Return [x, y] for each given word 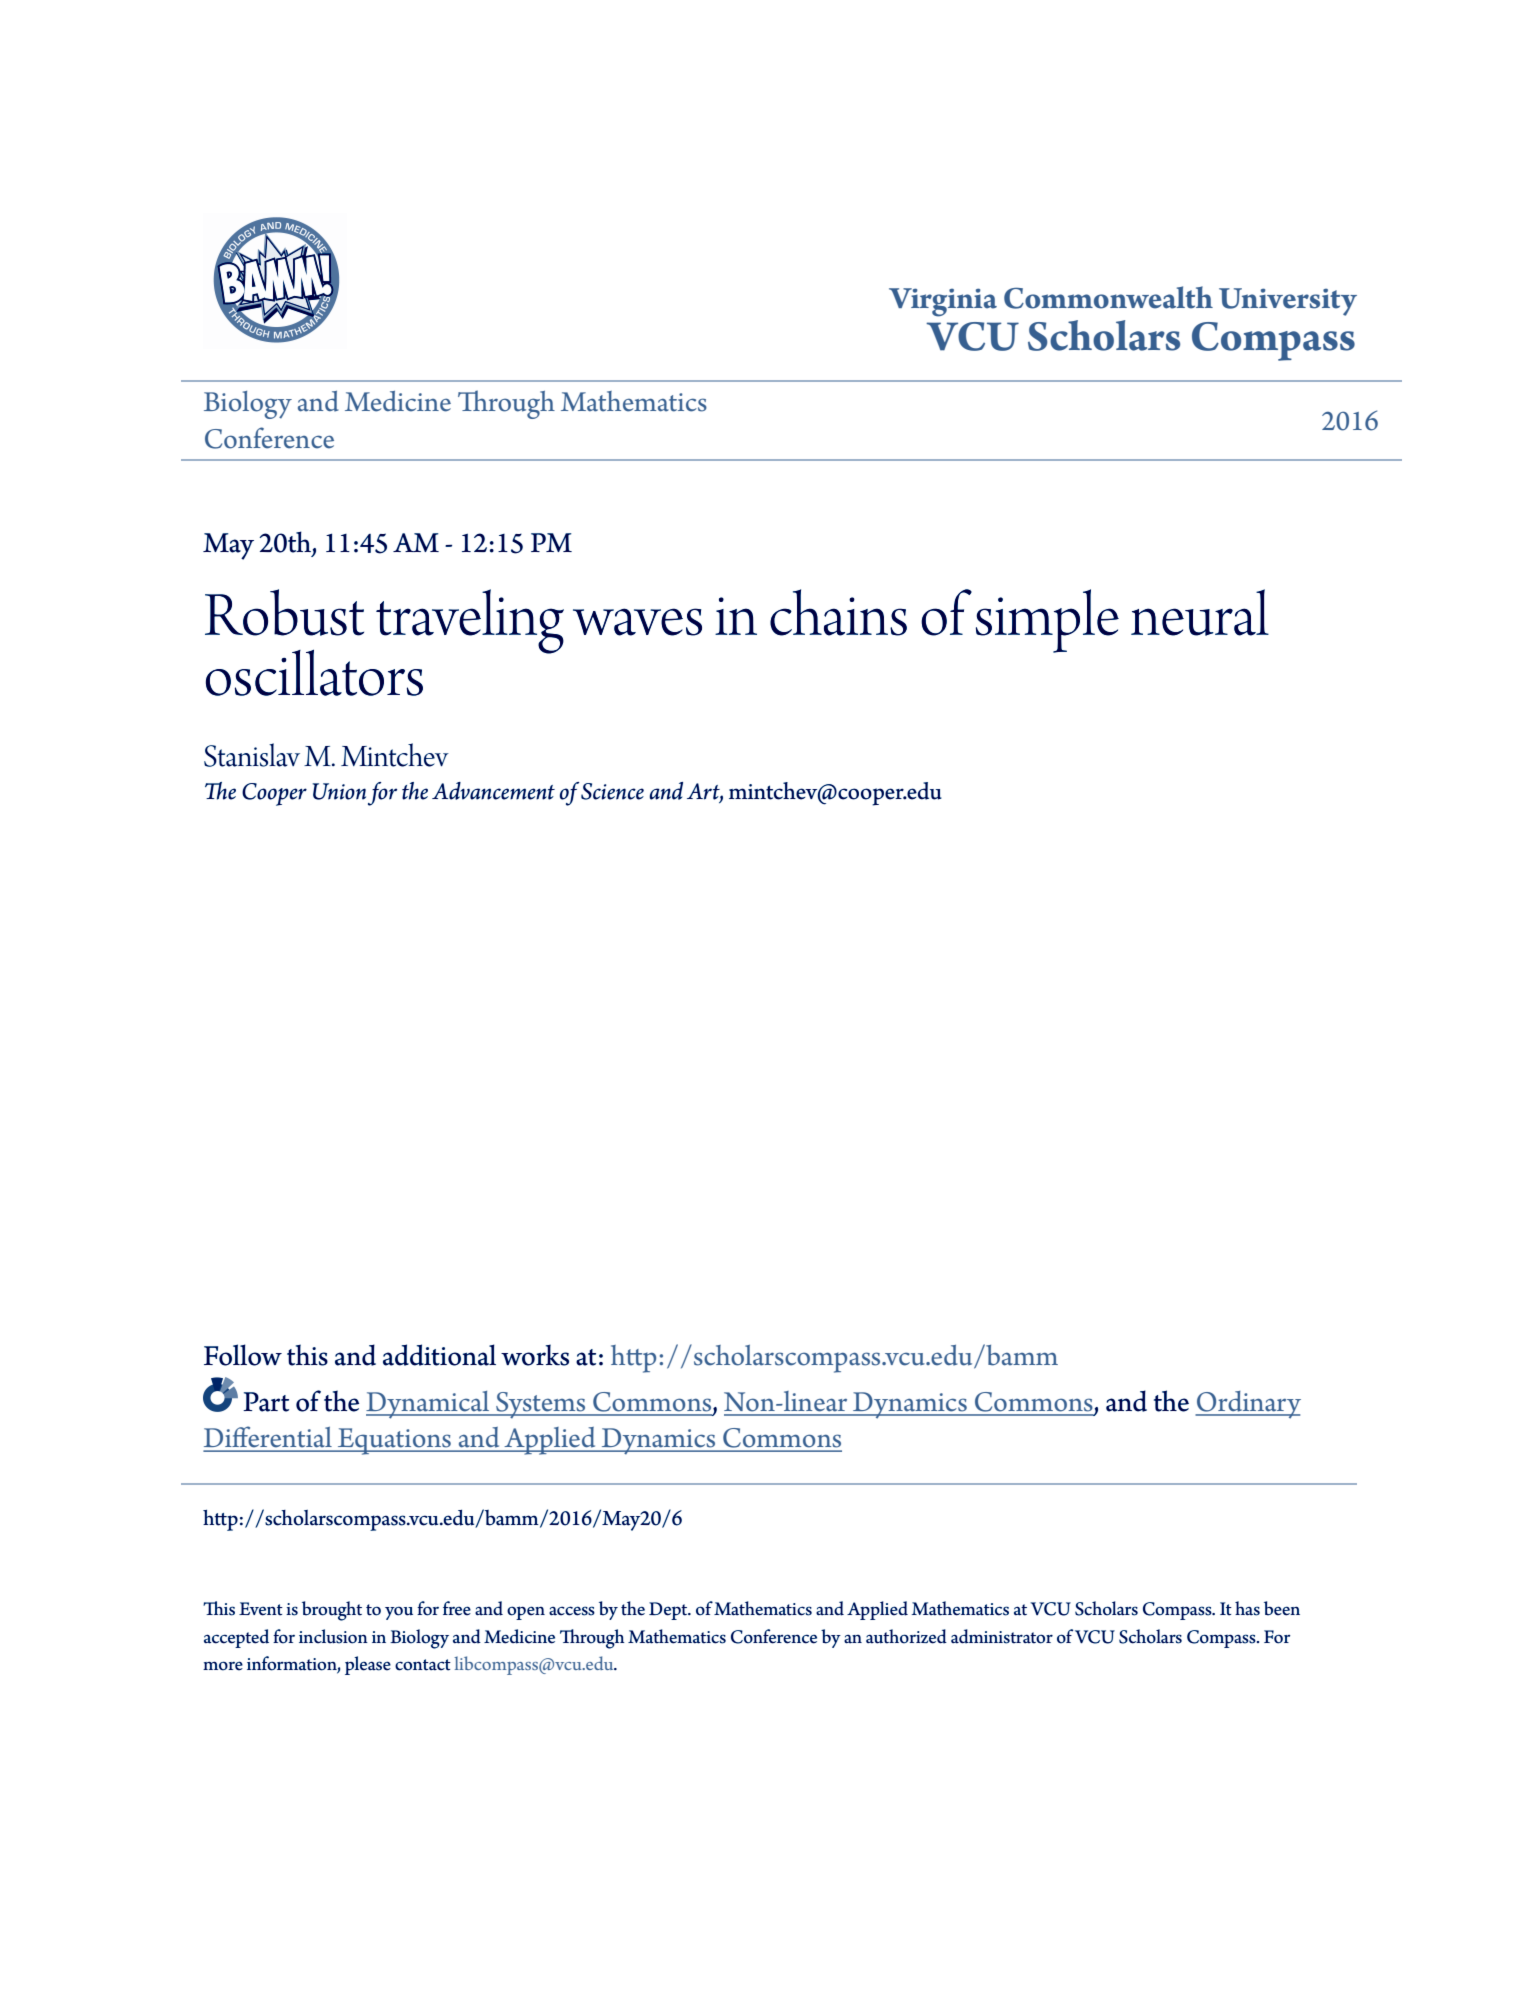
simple [1047, 621]
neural [1200, 612]
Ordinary [1248, 1405]
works [535, 1355]
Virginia [943, 302]
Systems [541, 1405]
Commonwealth [1108, 297]
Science [612, 791]
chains [838, 612]
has [1247, 1608]
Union [339, 791]
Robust [284, 612]
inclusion [333, 1636]
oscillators [314, 672]
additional [439, 1355]
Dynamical [429, 1405]
